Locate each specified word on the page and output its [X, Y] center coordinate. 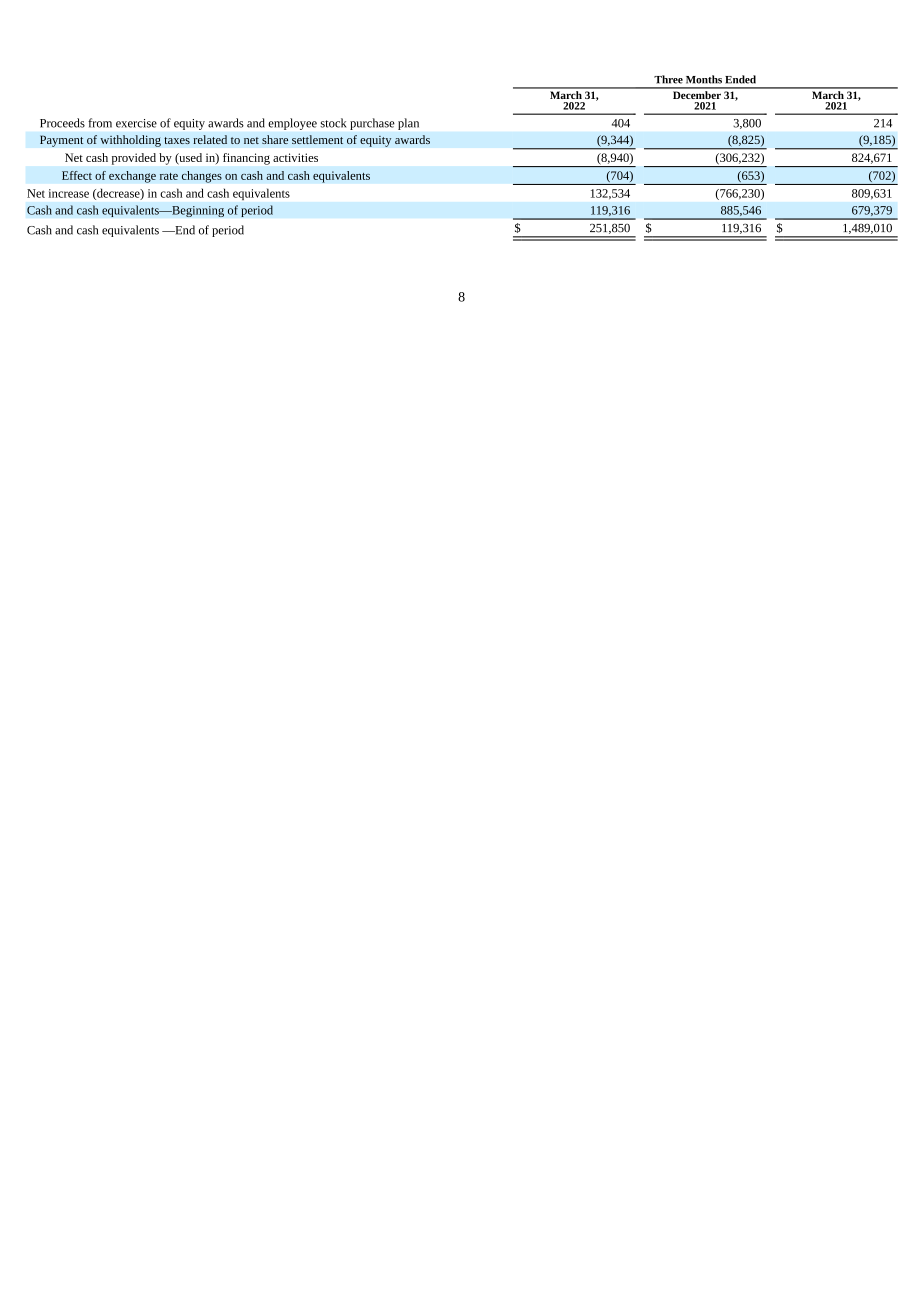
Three [668, 79]
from [100, 123]
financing [246, 159]
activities [295, 157]
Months [704, 79]
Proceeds [62, 123]
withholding [130, 141]
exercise [136, 123]
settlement [317, 139]
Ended [740, 79]
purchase [372, 124]
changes [202, 177]
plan [408, 124]
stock [333, 123]
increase [68, 193]
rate [169, 176]
